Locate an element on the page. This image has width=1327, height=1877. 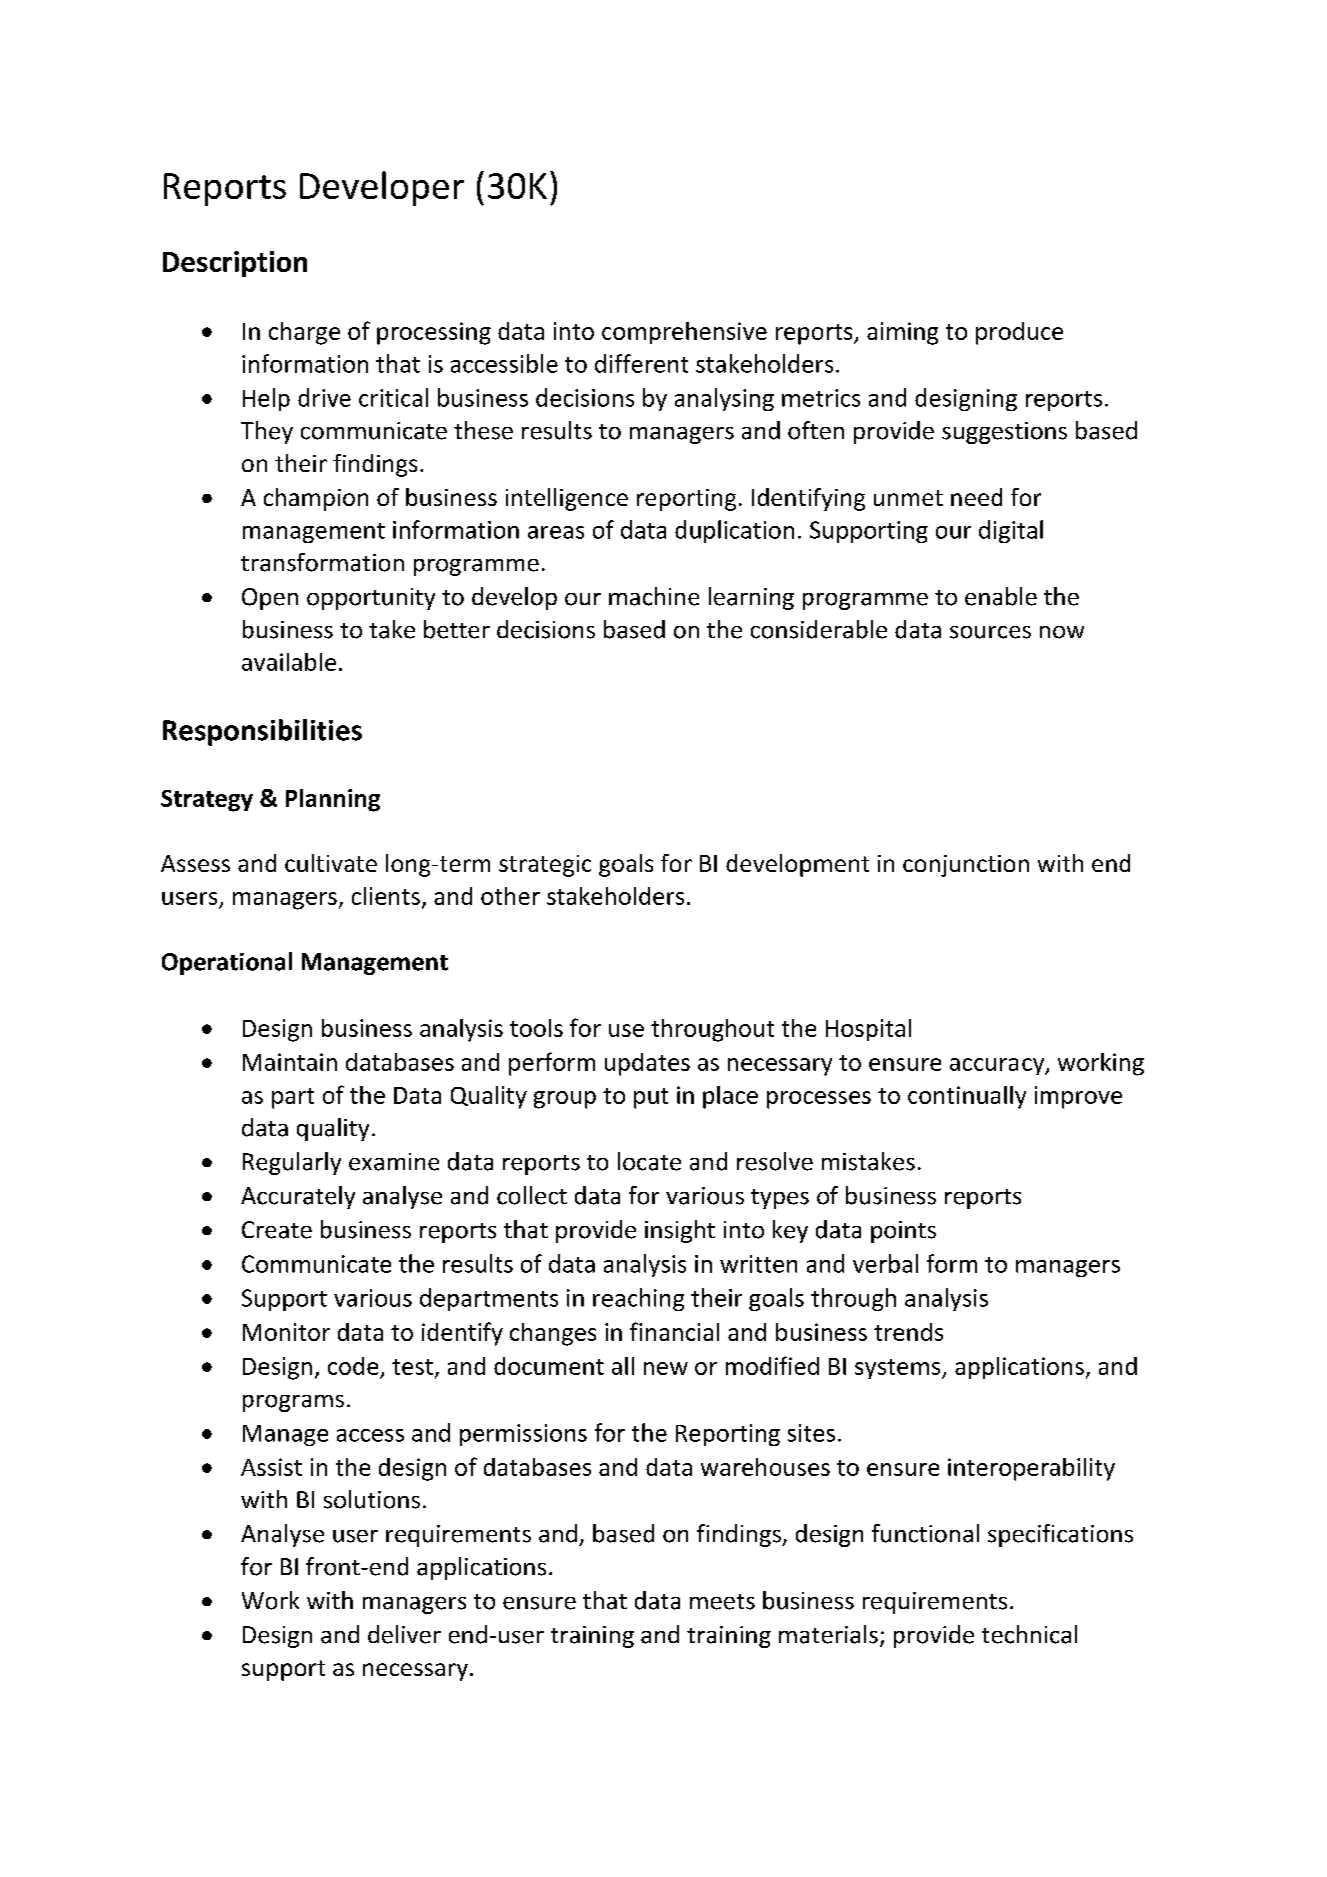
deliver is located at coordinates (404, 1634).
